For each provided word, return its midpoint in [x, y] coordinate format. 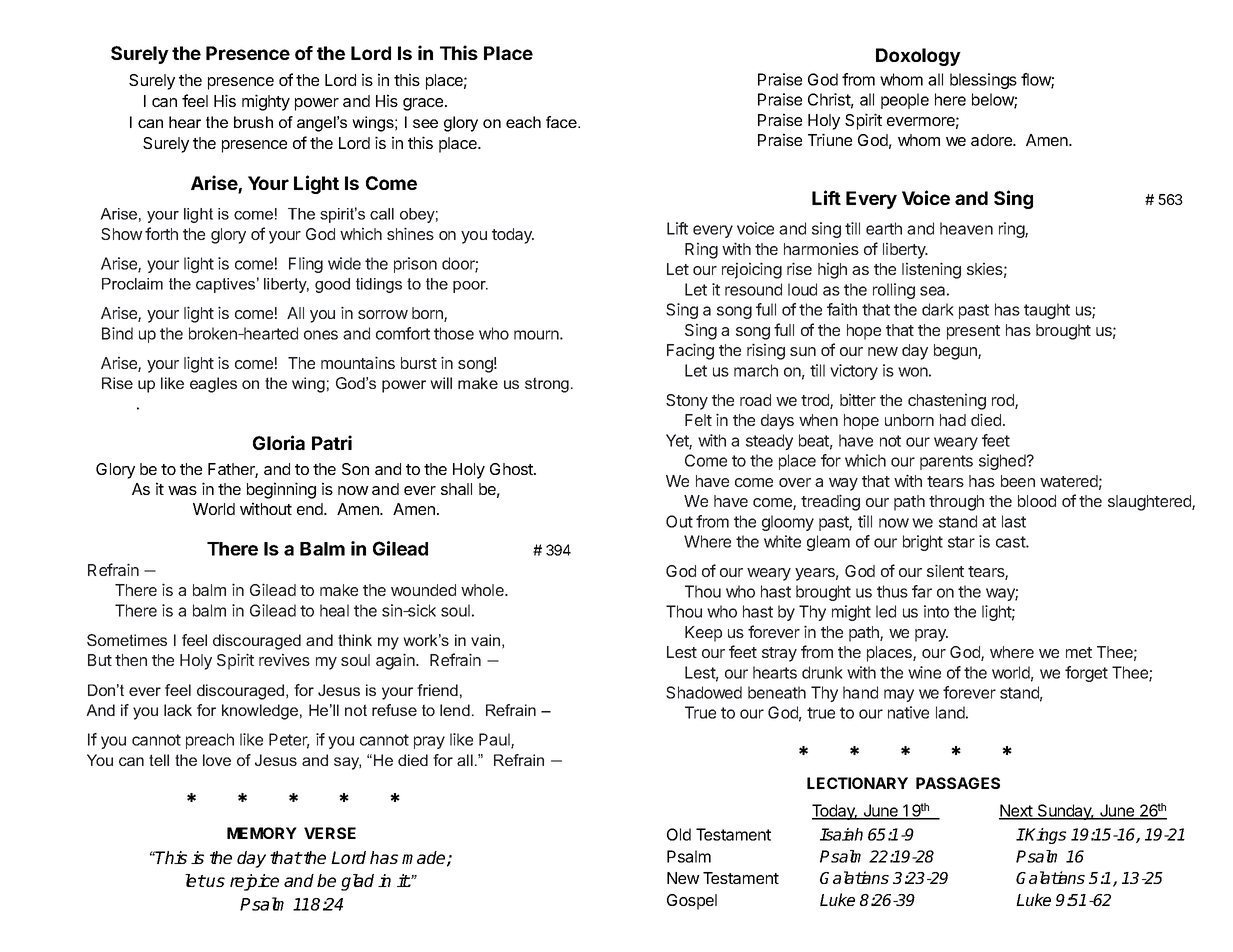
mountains [358, 362]
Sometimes [127, 640]
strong [547, 385]
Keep [703, 634]
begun [956, 352]
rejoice [254, 882]
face [562, 122]
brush [253, 122]
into [936, 611]
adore [992, 140]
